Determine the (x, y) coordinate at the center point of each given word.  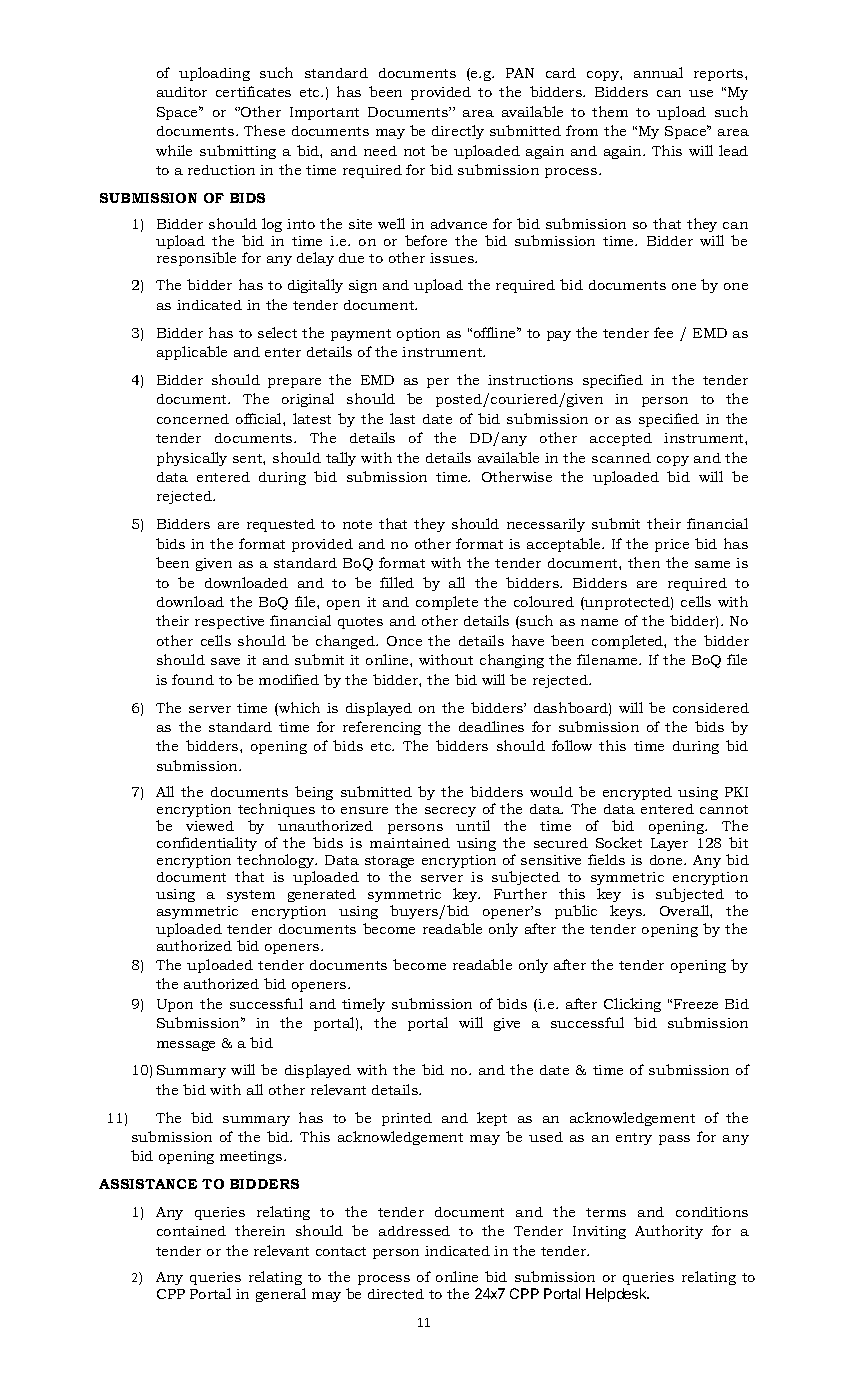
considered (711, 708)
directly (458, 132)
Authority (669, 1232)
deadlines (491, 726)
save (225, 661)
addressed (414, 1231)
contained (191, 1231)
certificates (253, 91)
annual (658, 72)
